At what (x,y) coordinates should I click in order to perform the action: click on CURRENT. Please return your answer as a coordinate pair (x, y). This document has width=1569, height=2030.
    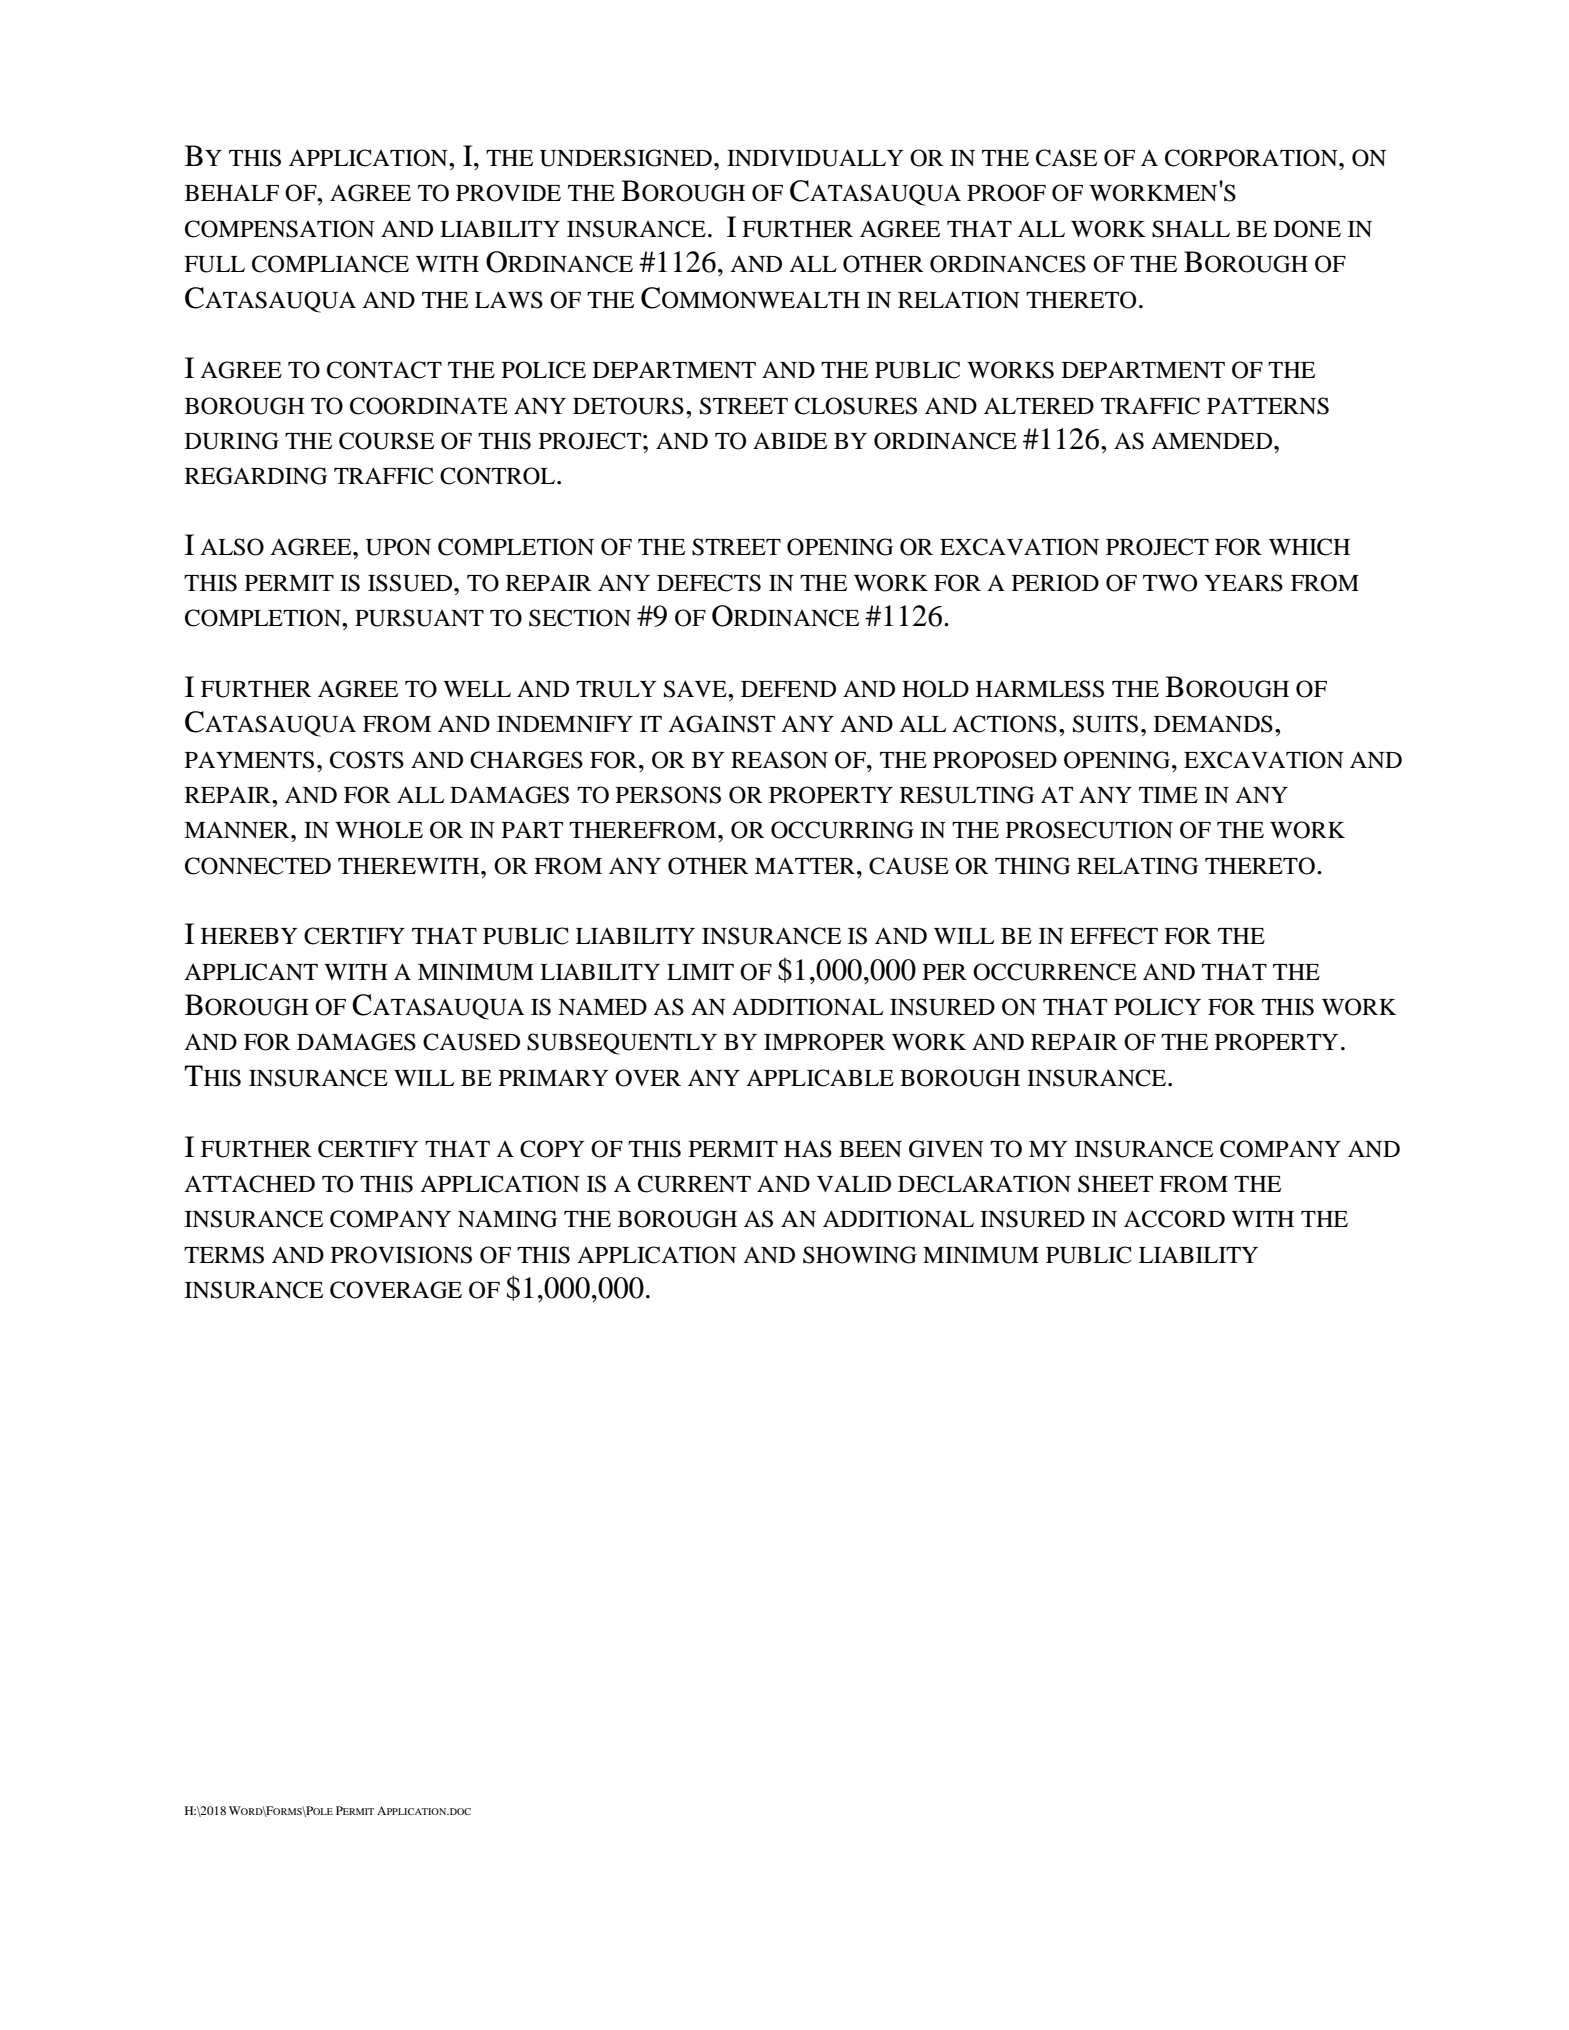
    Looking at the image, I should click on (694, 1184).
